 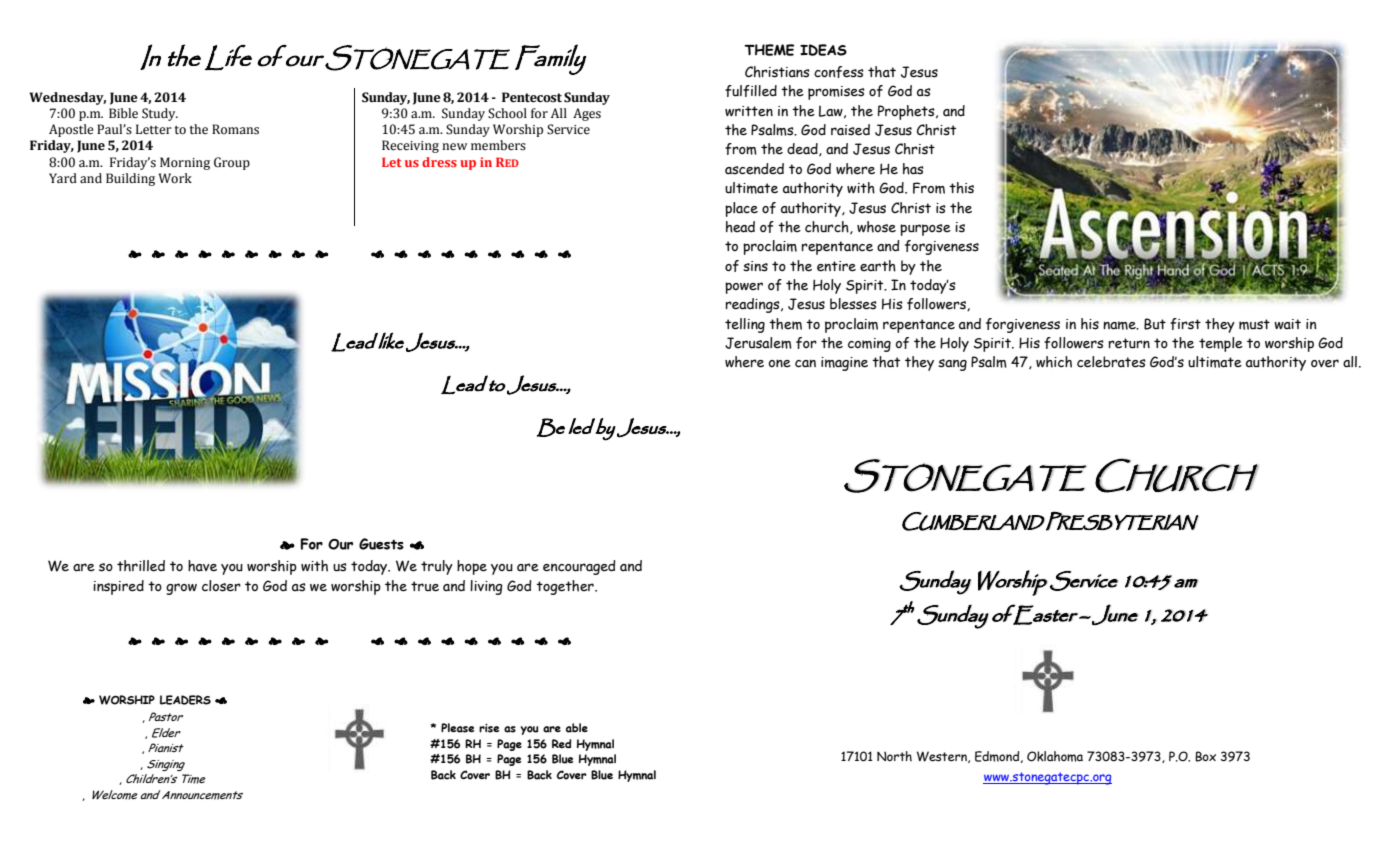 I want to click on together, so click(x=566, y=587).
